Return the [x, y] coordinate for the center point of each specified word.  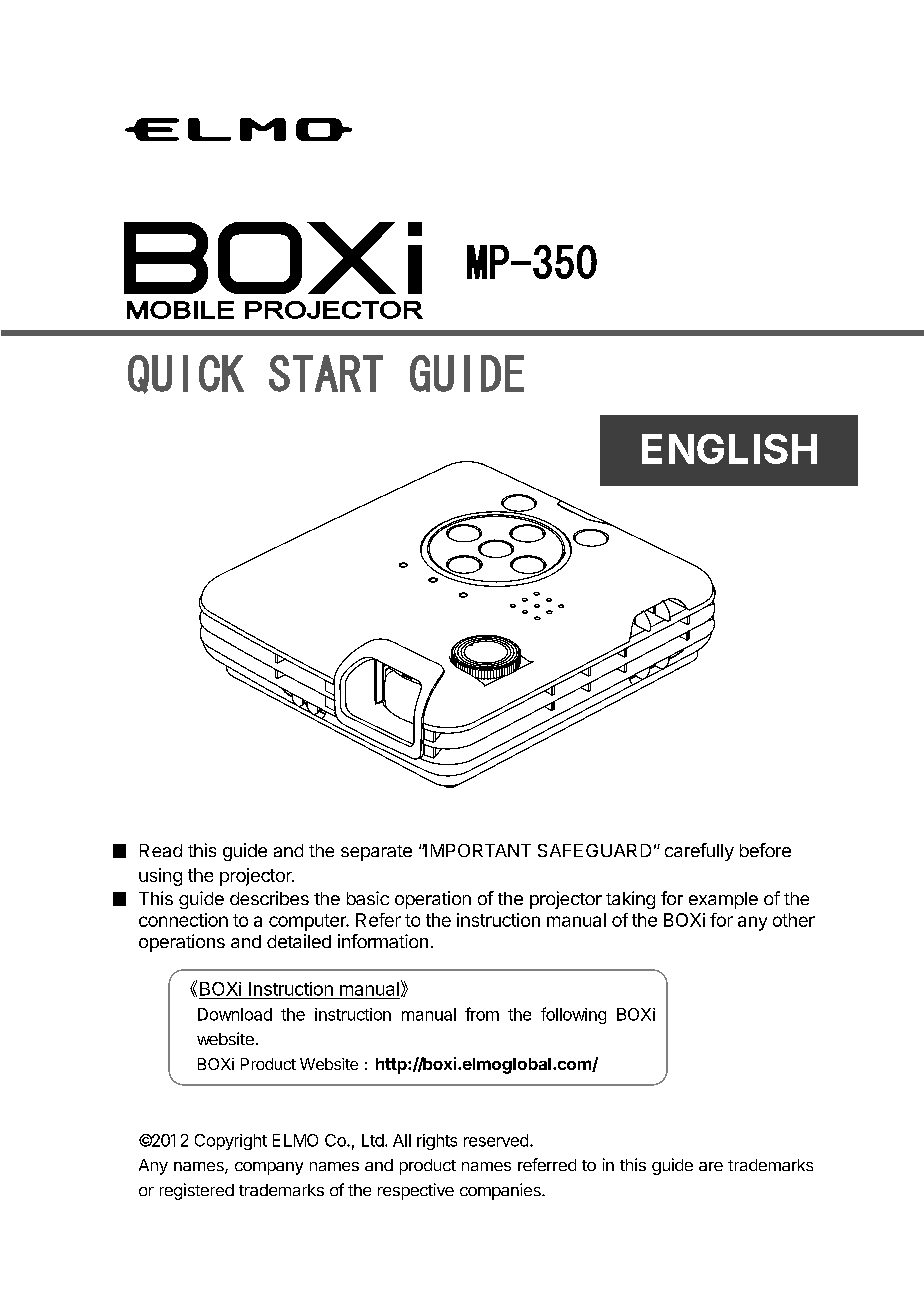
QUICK [186, 374]
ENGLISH [729, 449]
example [723, 900]
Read [161, 850]
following [573, 1015]
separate [376, 853]
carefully [699, 852]
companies [501, 1191]
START [326, 373]
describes [269, 898]
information [383, 941]
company [269, 1168]
